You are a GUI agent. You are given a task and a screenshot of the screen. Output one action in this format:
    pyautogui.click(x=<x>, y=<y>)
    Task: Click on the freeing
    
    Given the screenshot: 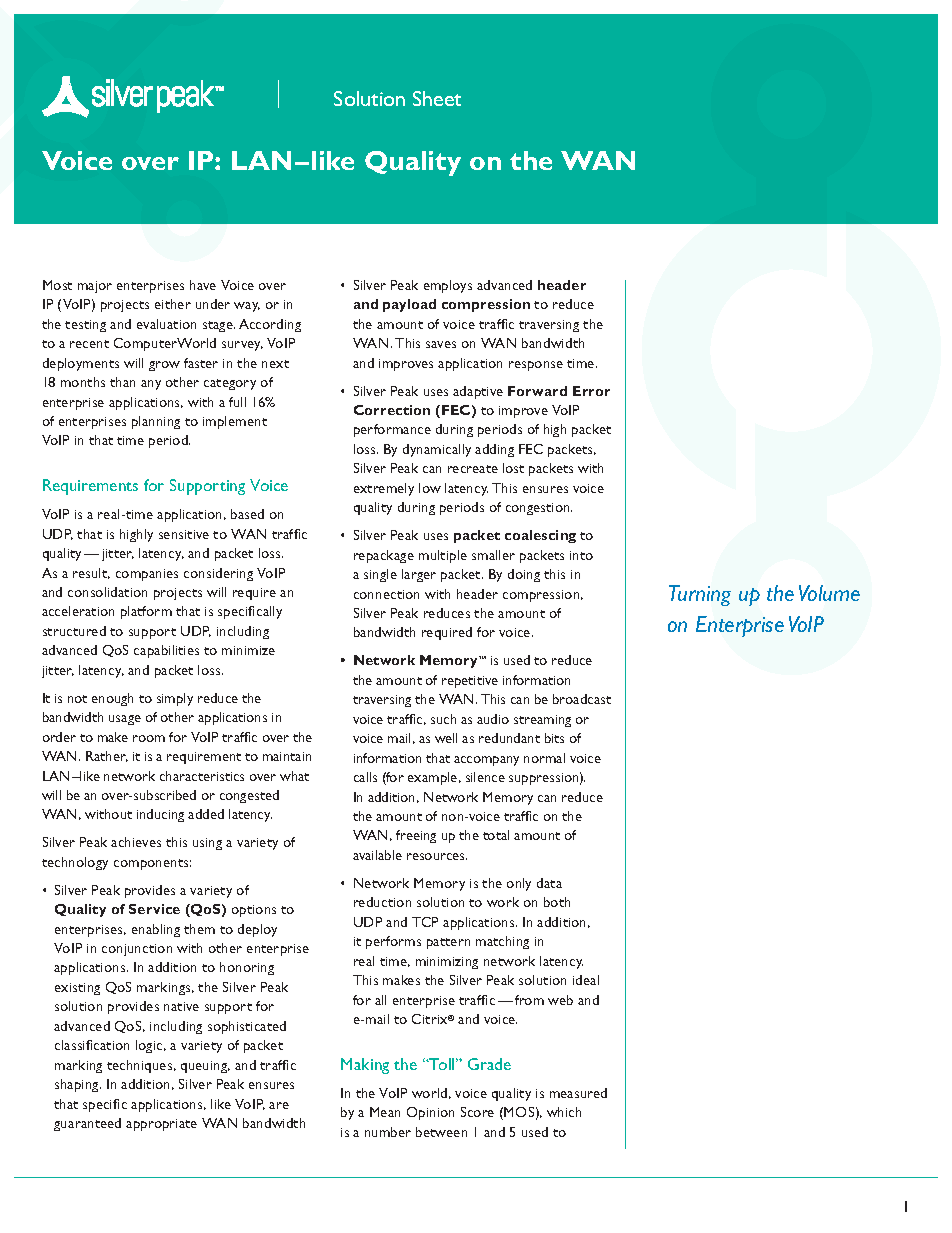 What is the action you would take?
    pyautogui.click(x=416, y=836)
